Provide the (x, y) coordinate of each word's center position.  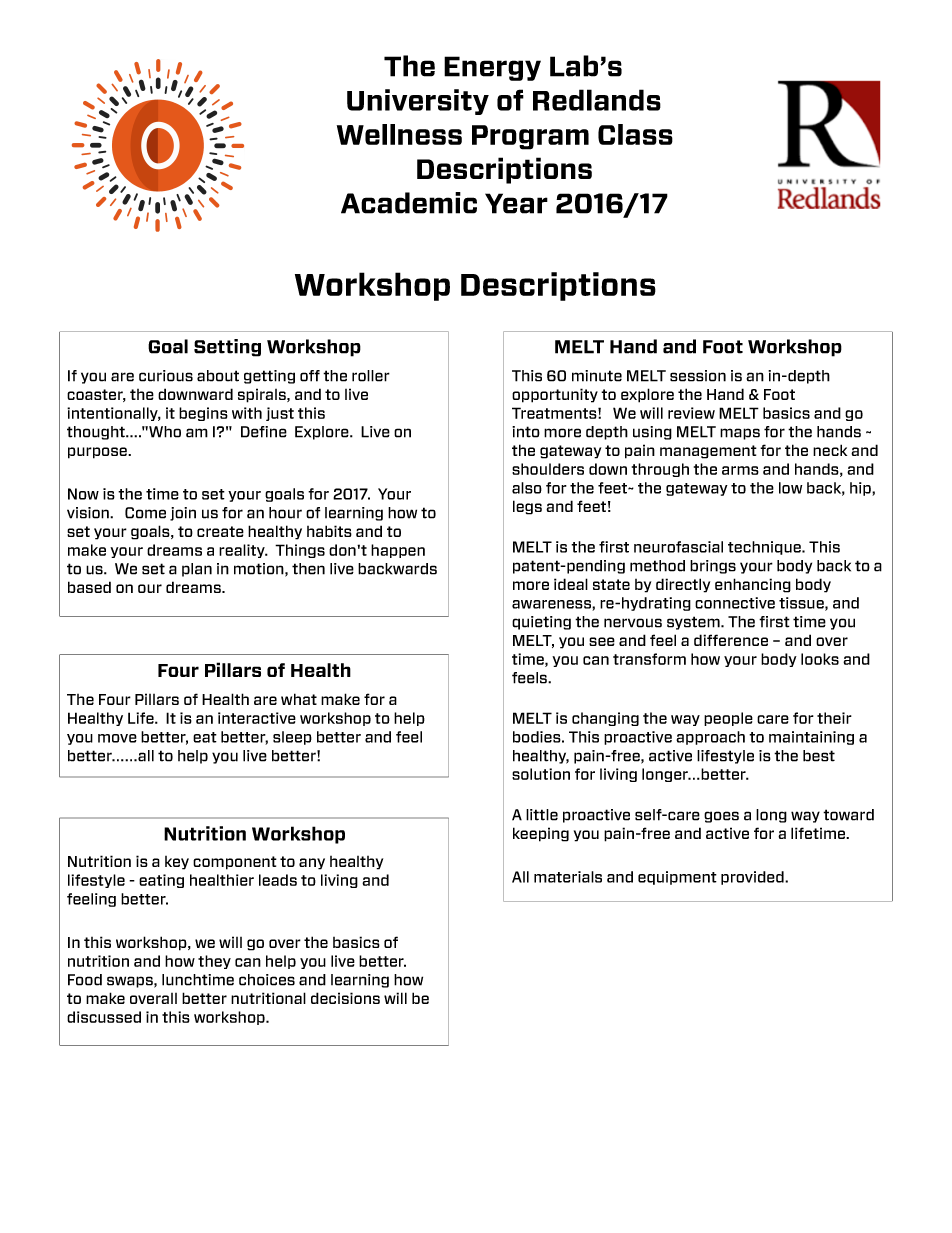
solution (541, 774)
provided (753, 878)
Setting (227, 348)
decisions (345, 998)
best (819, 756)
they (214, 962)
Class (635, 134)
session (698, 376)
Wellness (399, 134)
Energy (492, 68)
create (220, 531)
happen (398, 551)
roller (371, 376)
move (117, 738)
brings (713, 567)
